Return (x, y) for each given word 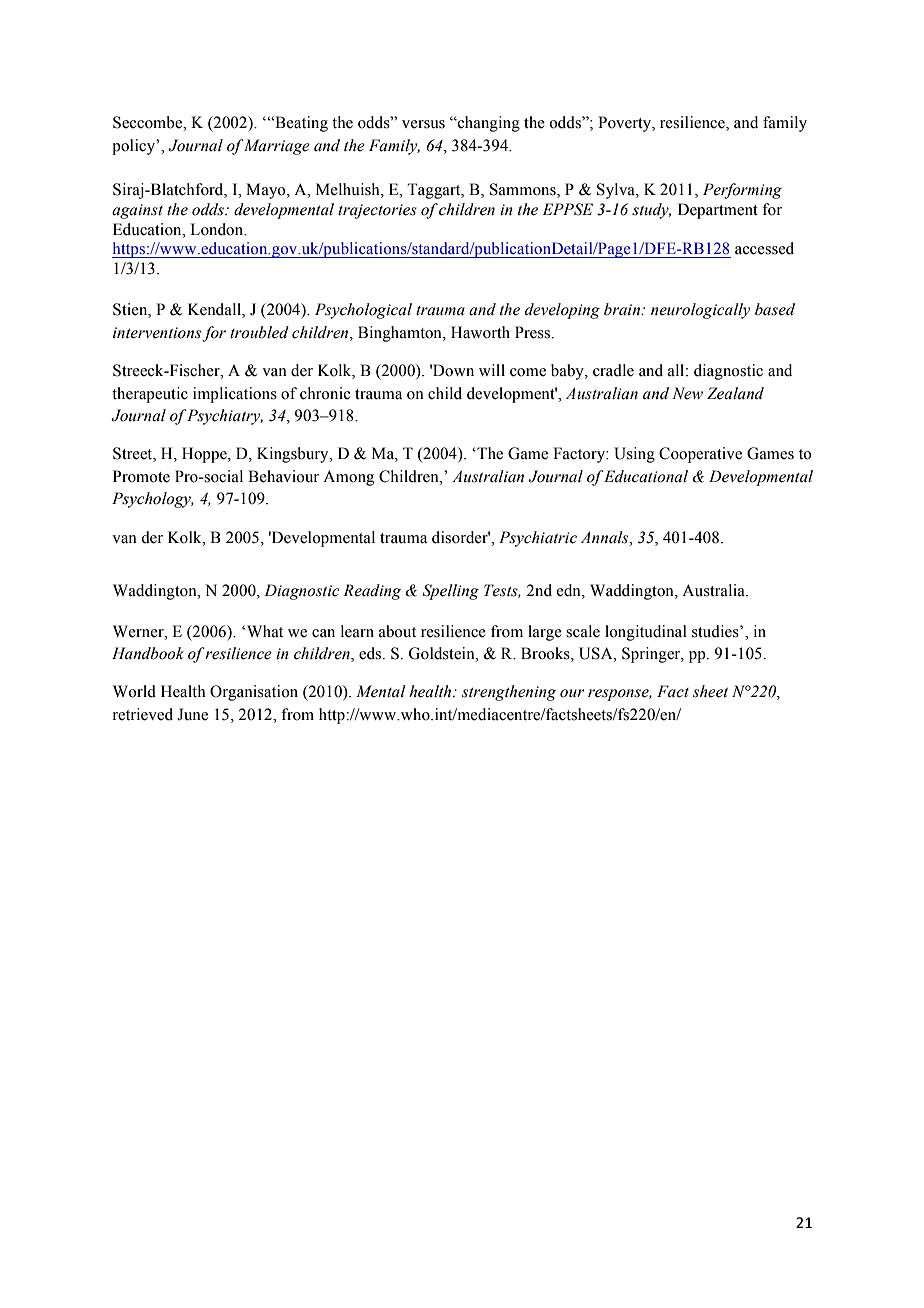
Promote (141, 476)
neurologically (700, 311)
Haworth (480, 332)
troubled (259, 332)
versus (423, 124)
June (192, 714)
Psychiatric (538, 539)
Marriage (276, 147)
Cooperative (700, 455)
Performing (742, 191)
